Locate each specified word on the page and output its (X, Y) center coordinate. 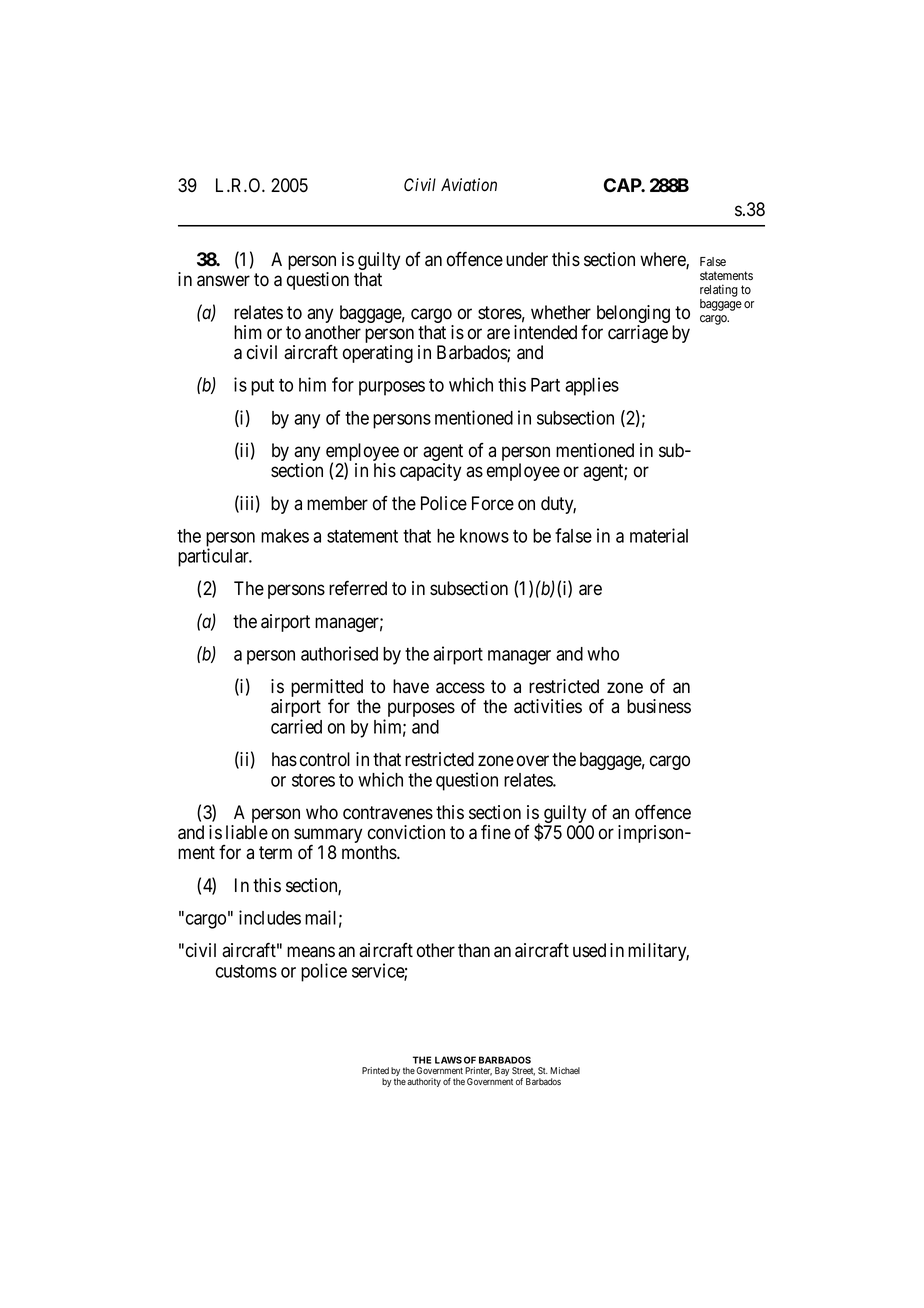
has (284, 759)
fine (496, 832)
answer (223, 281)
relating (719, 290)
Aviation (469, 185)
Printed (375, 1070)
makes (285, 536)
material (659, 535)
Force (493, 503)
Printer (478, 1071)
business (659, 706)
